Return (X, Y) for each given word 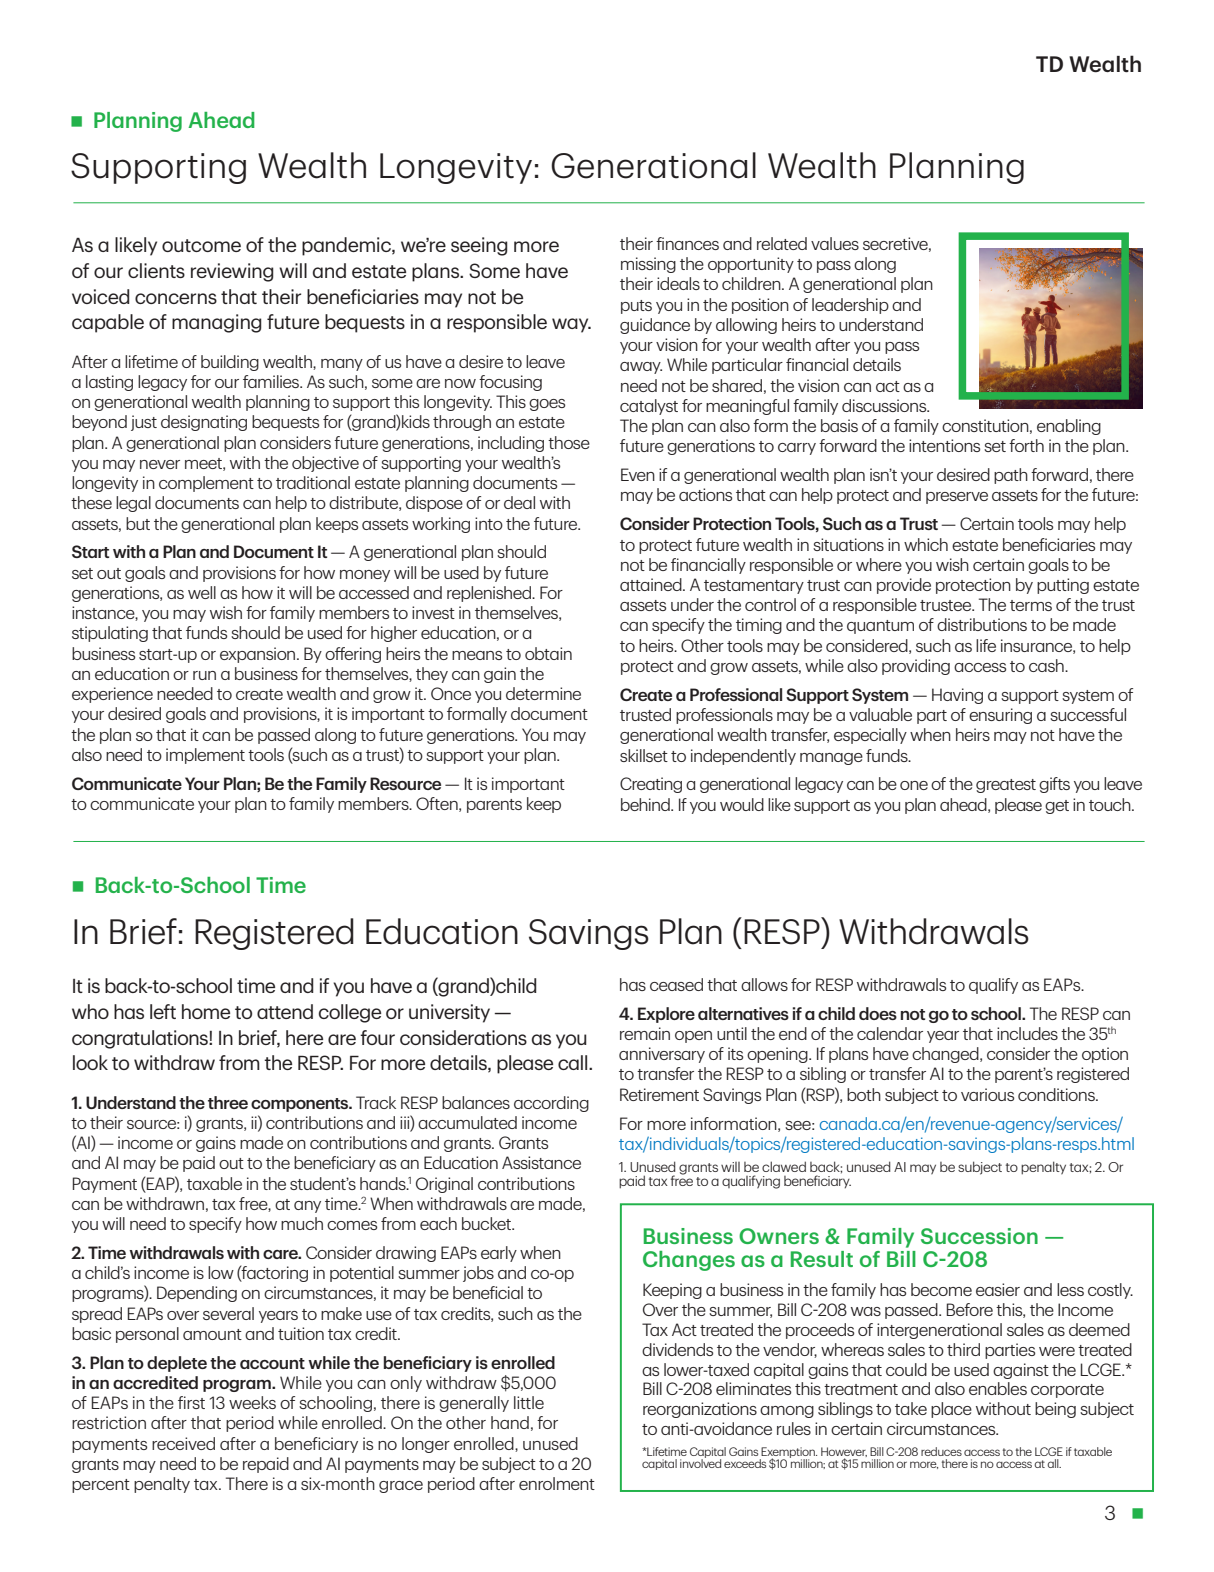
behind (646, 804)
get (1057, 807)
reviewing (232, 272)
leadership (850, 306)
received (183, 1443)
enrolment (557, 1483)
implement (205, 756)
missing (648, 265)
